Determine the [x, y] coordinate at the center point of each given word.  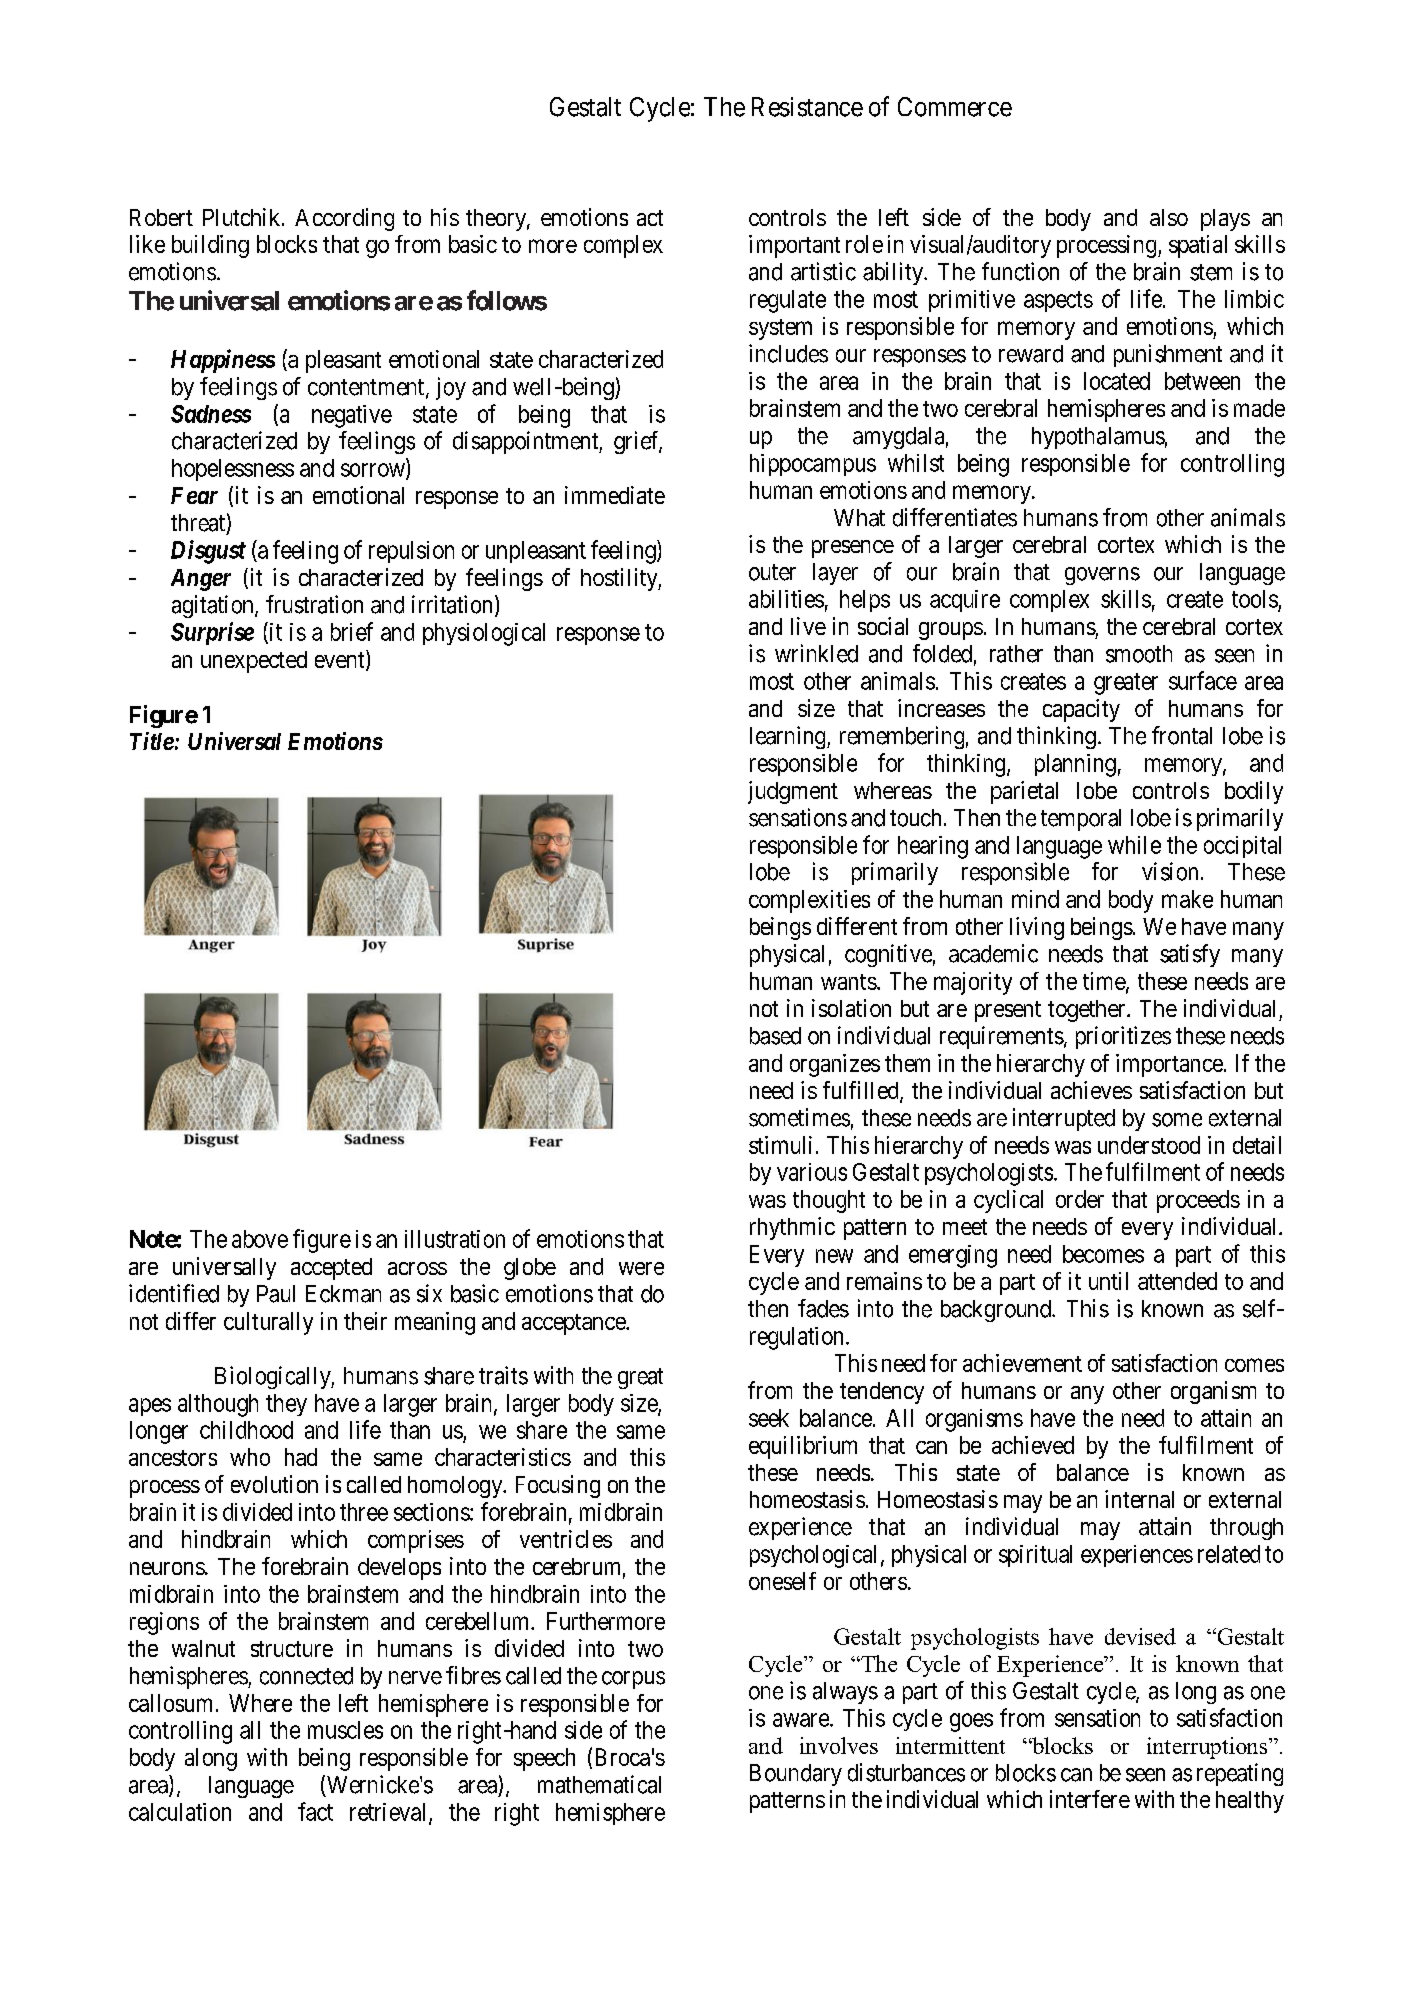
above [260, 1239]
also [1169, 217]
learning [789, 737]
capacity [1081, 710]
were [641, 1268]
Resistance [807, 107]
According [344, 219]
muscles [345, 1730]
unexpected [254, 662]
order [1080, 1199]
